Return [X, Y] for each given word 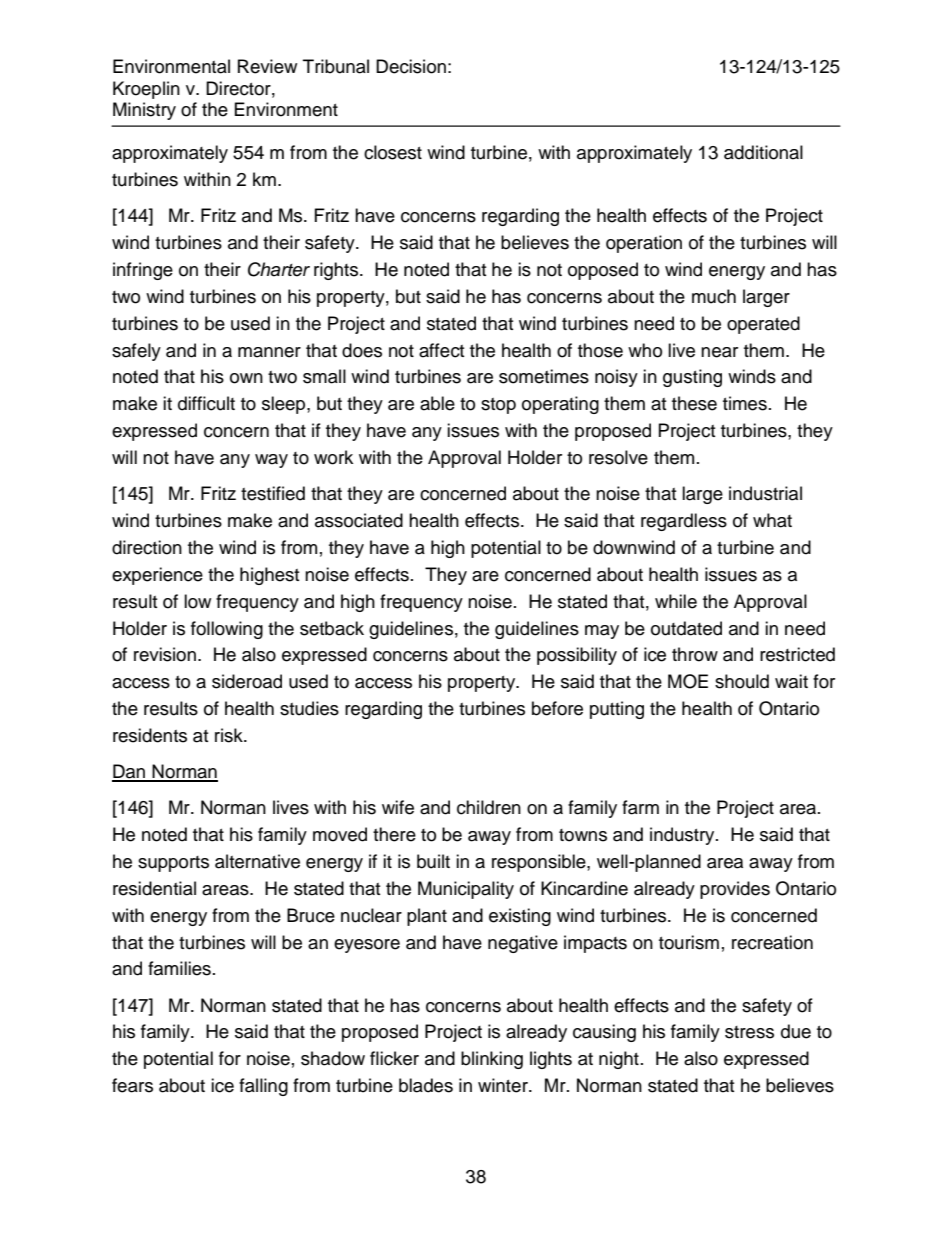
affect [441, 350]
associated [359, 520]
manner [269, 352]
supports [173, 864]
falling [263, 1087]
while [676, 601]
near [719, 352]
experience [157, 576]
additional [763, 152]
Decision [411, 66]
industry [683, 836]
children [489, 807]
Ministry [144, 111]
